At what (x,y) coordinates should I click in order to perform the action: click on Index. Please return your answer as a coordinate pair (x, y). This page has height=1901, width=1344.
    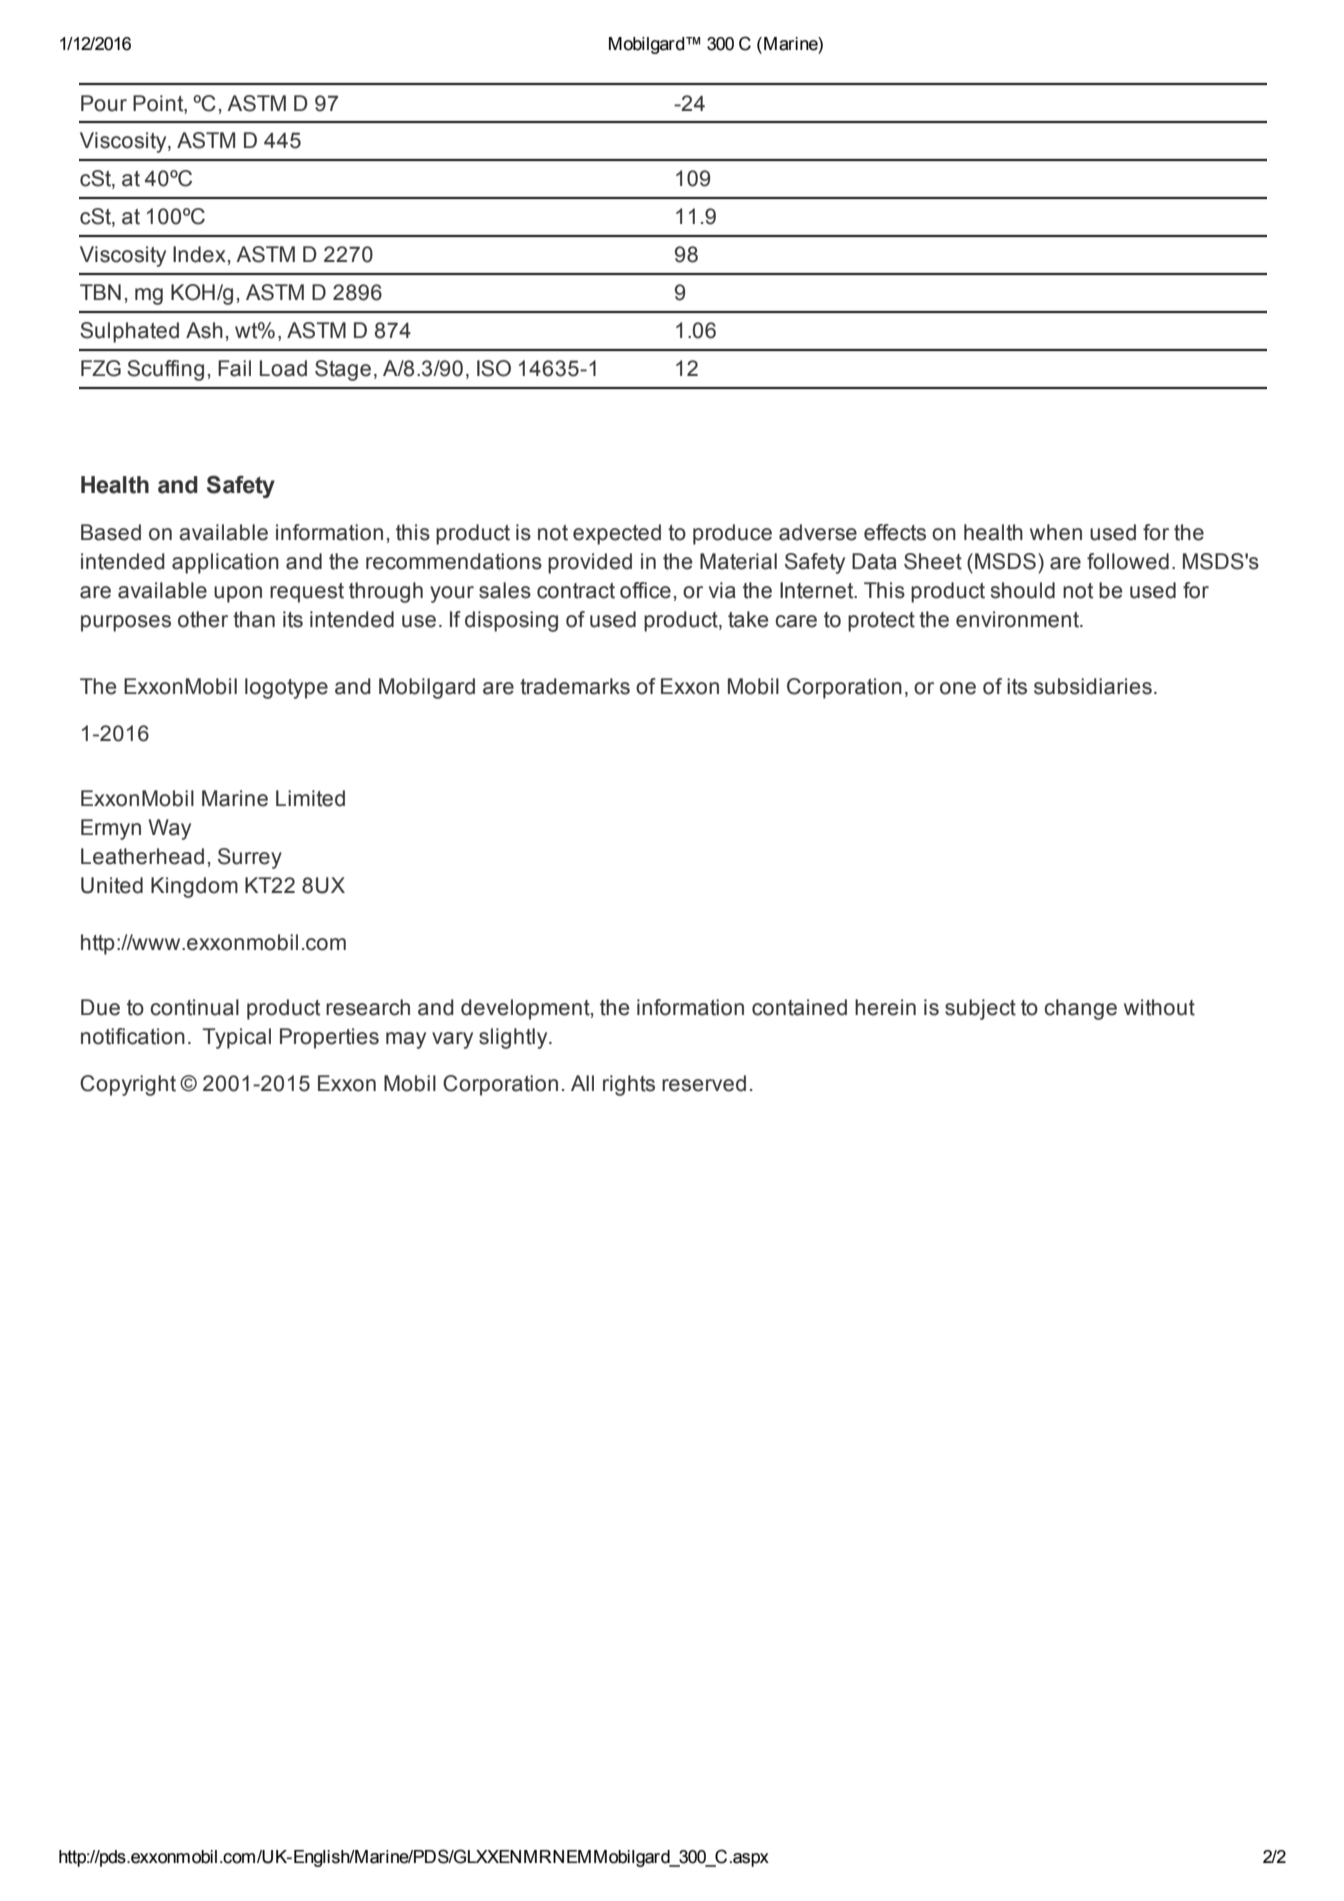
    Looking at the image, I should click on (199, 254).
